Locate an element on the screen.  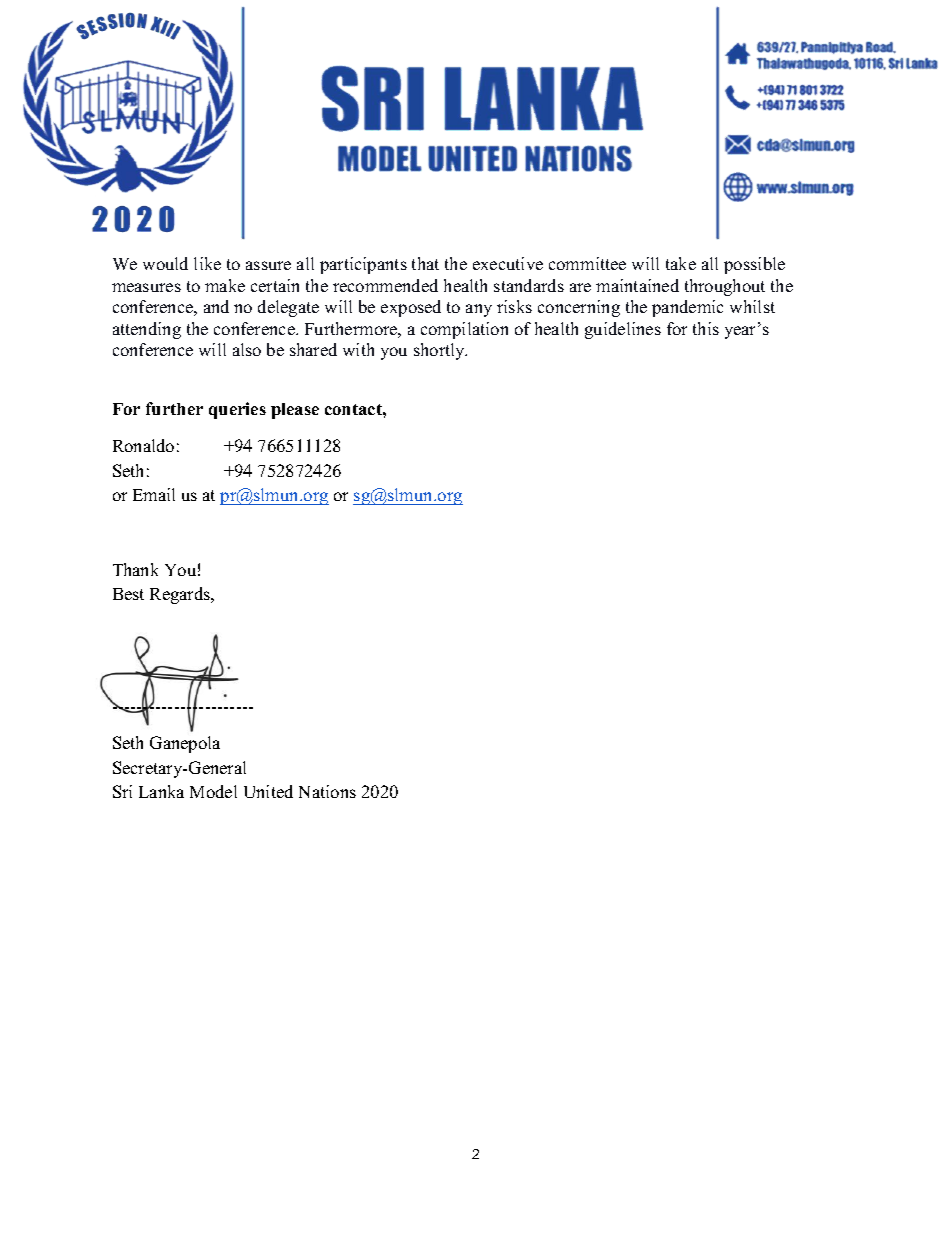
that is located at coordinates (425, 263).
